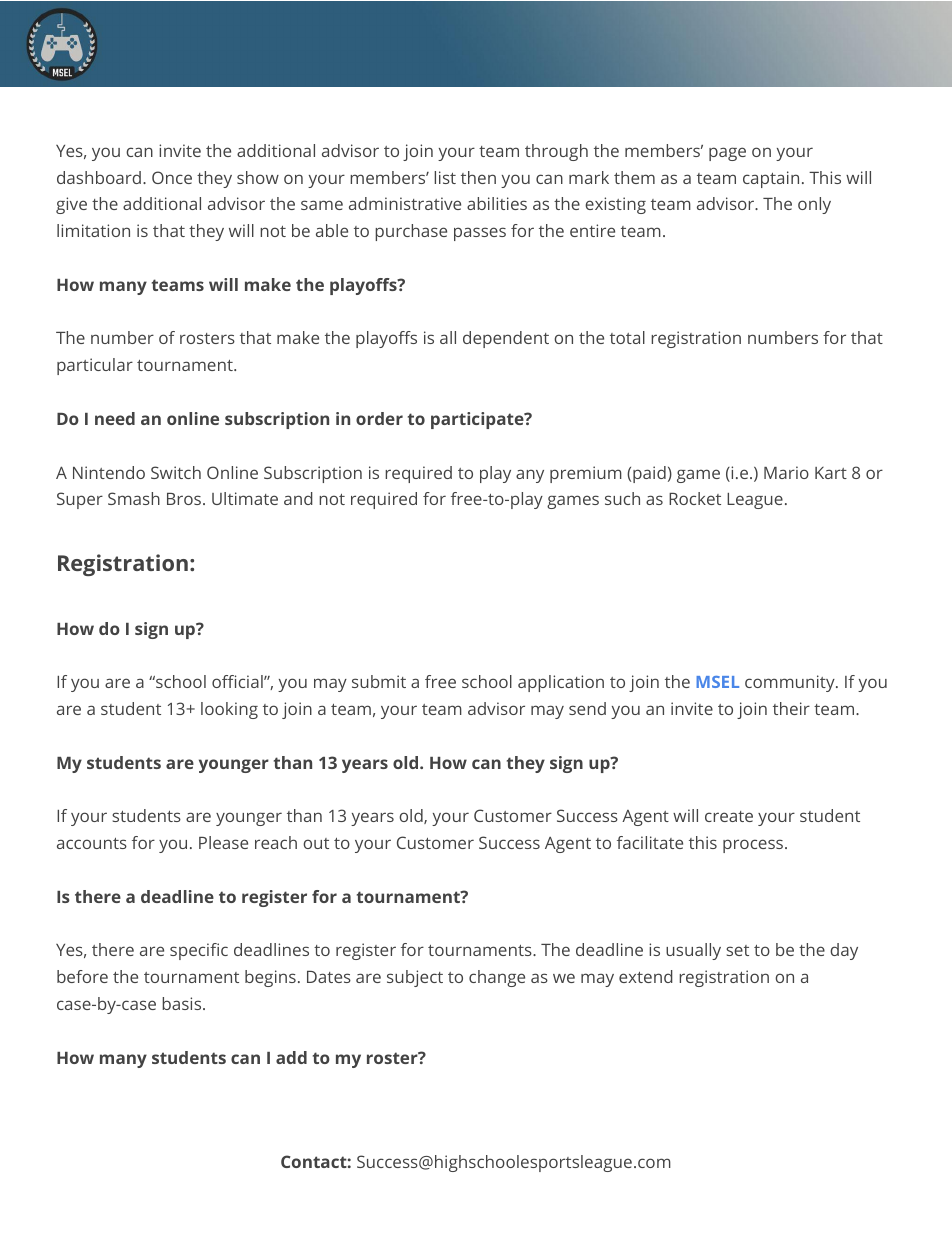 The height and width of the image is (1233, 952). I want to click on Once, so click(172, 177).
